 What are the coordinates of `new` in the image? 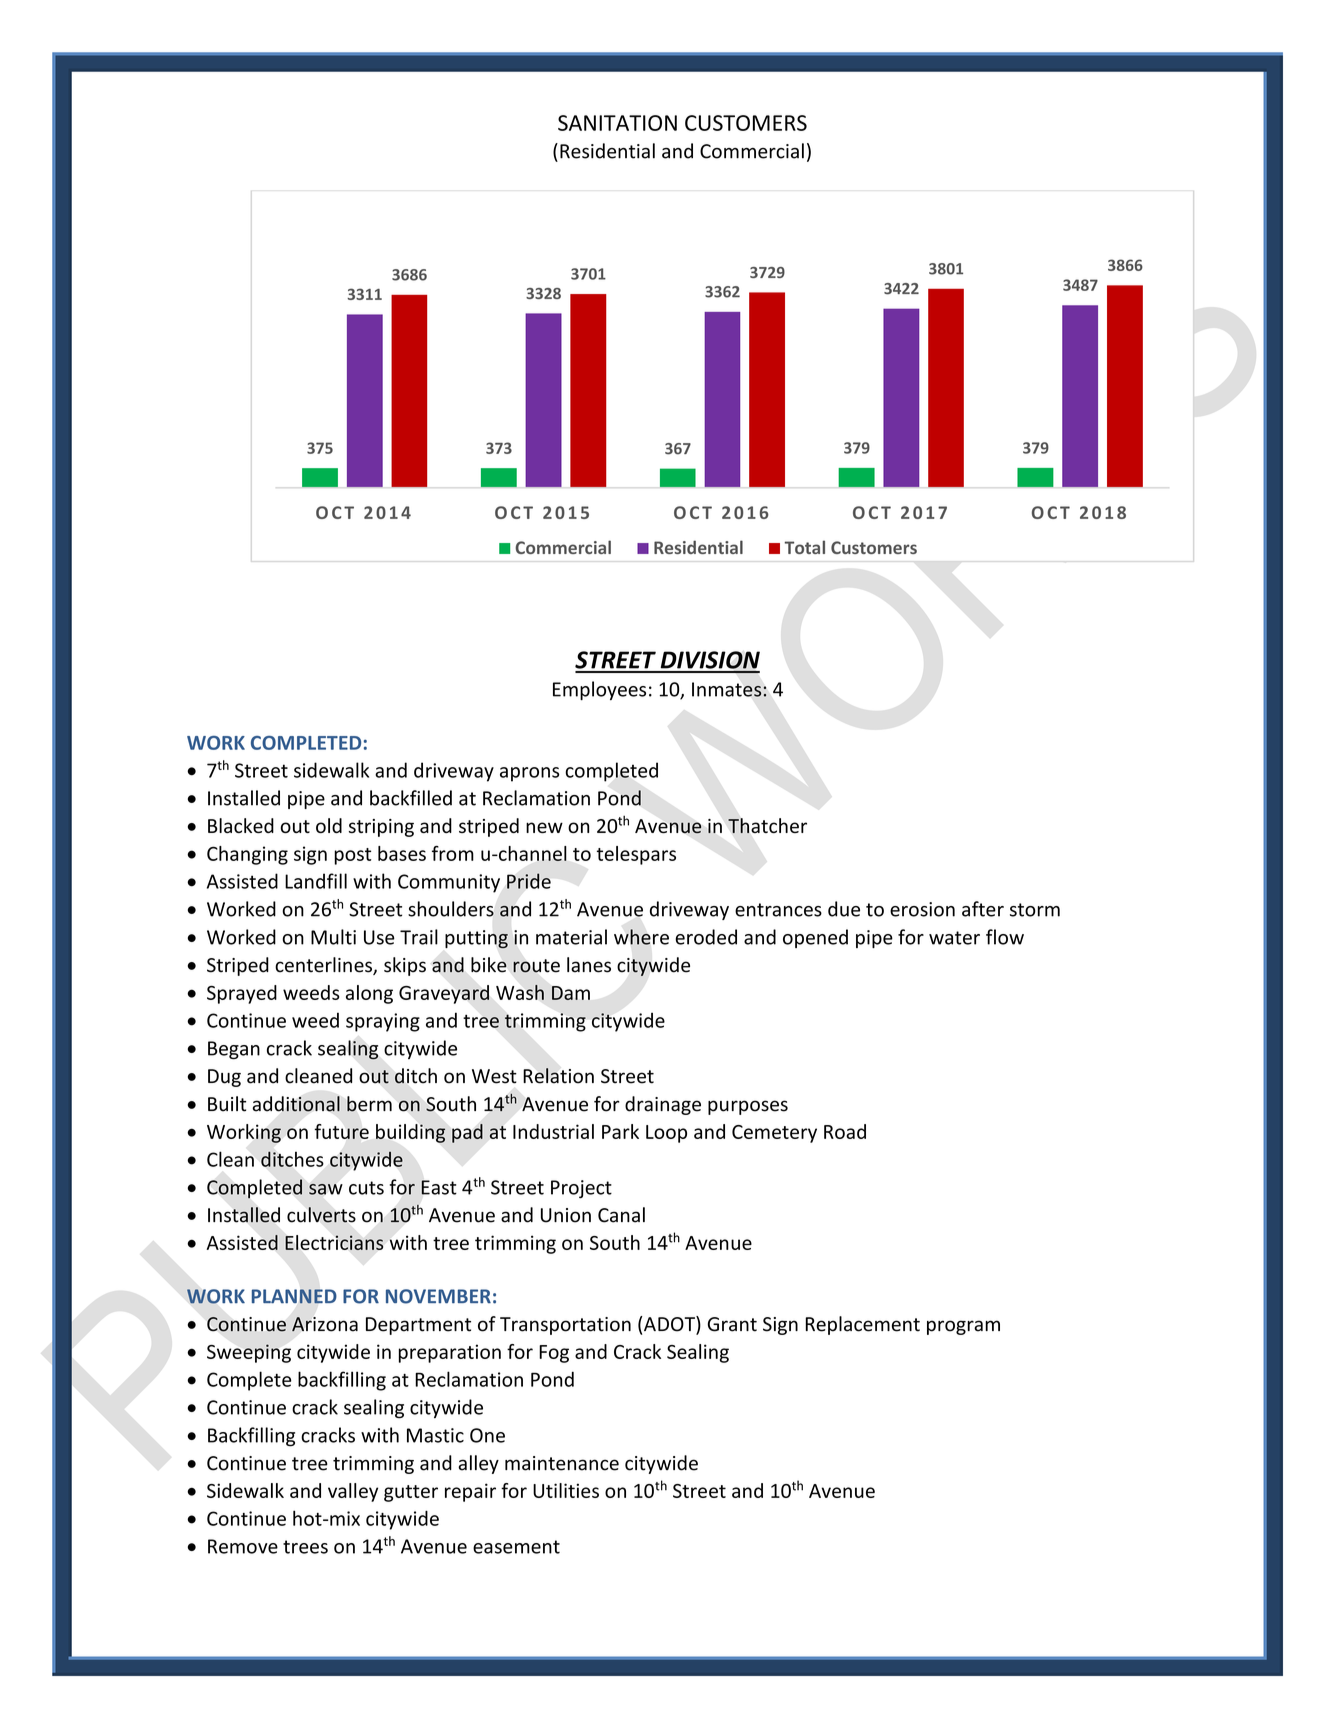 It's located at (544, 827).
